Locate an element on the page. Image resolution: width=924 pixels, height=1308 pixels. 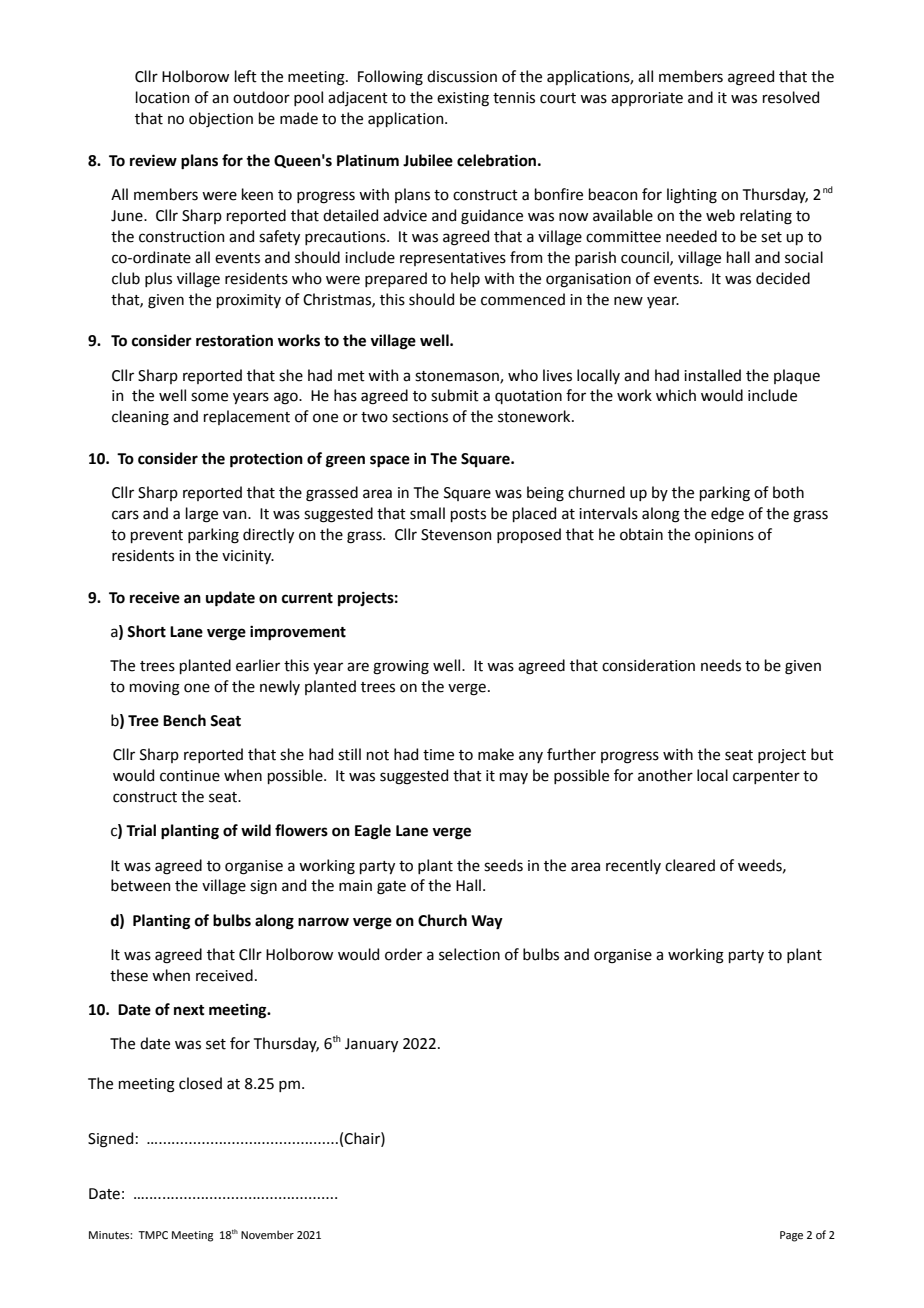
some is located at coordinates (209, 397).
